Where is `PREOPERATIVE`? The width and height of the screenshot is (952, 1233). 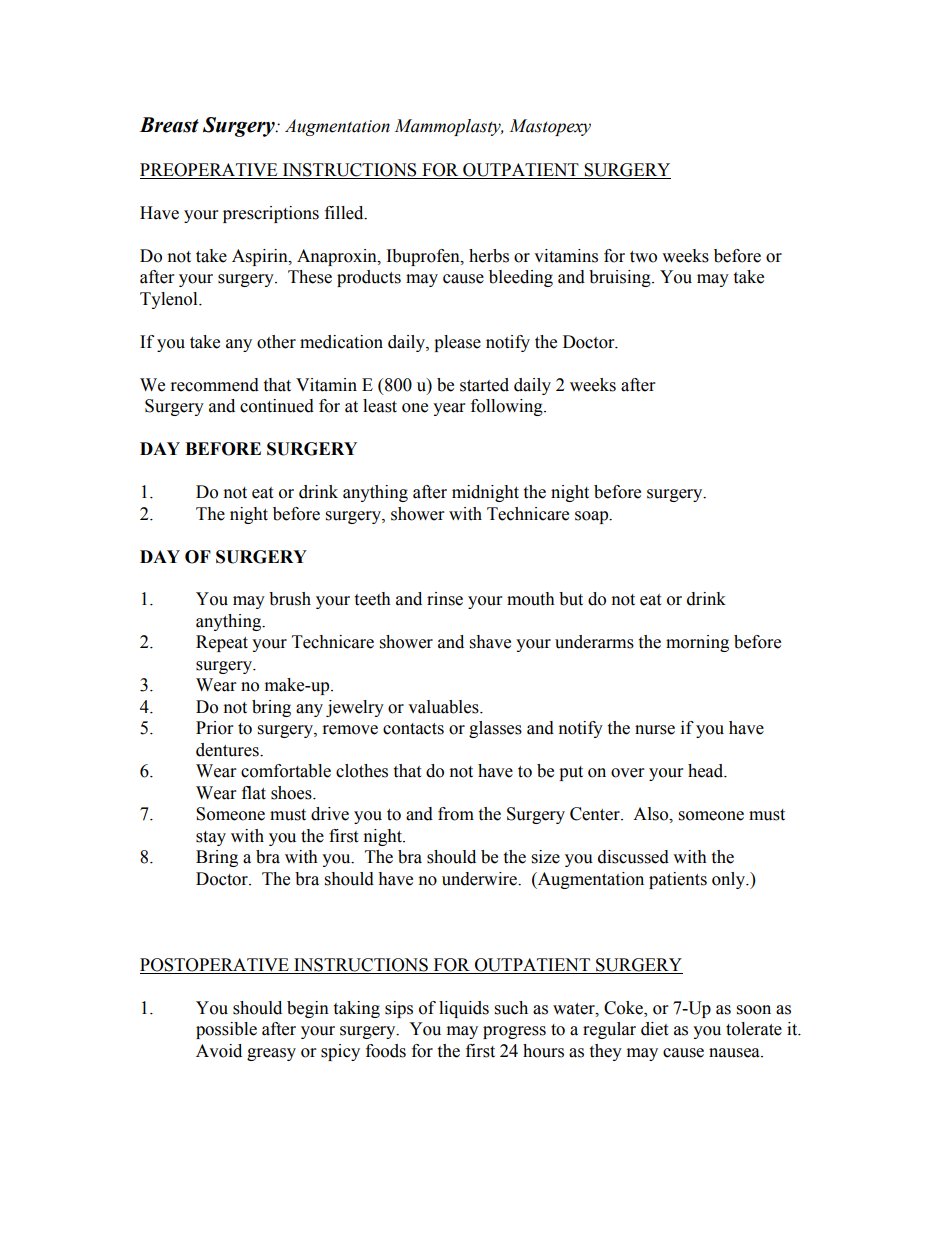 PREOPERATIVE is located at coordinates (210, 171).
